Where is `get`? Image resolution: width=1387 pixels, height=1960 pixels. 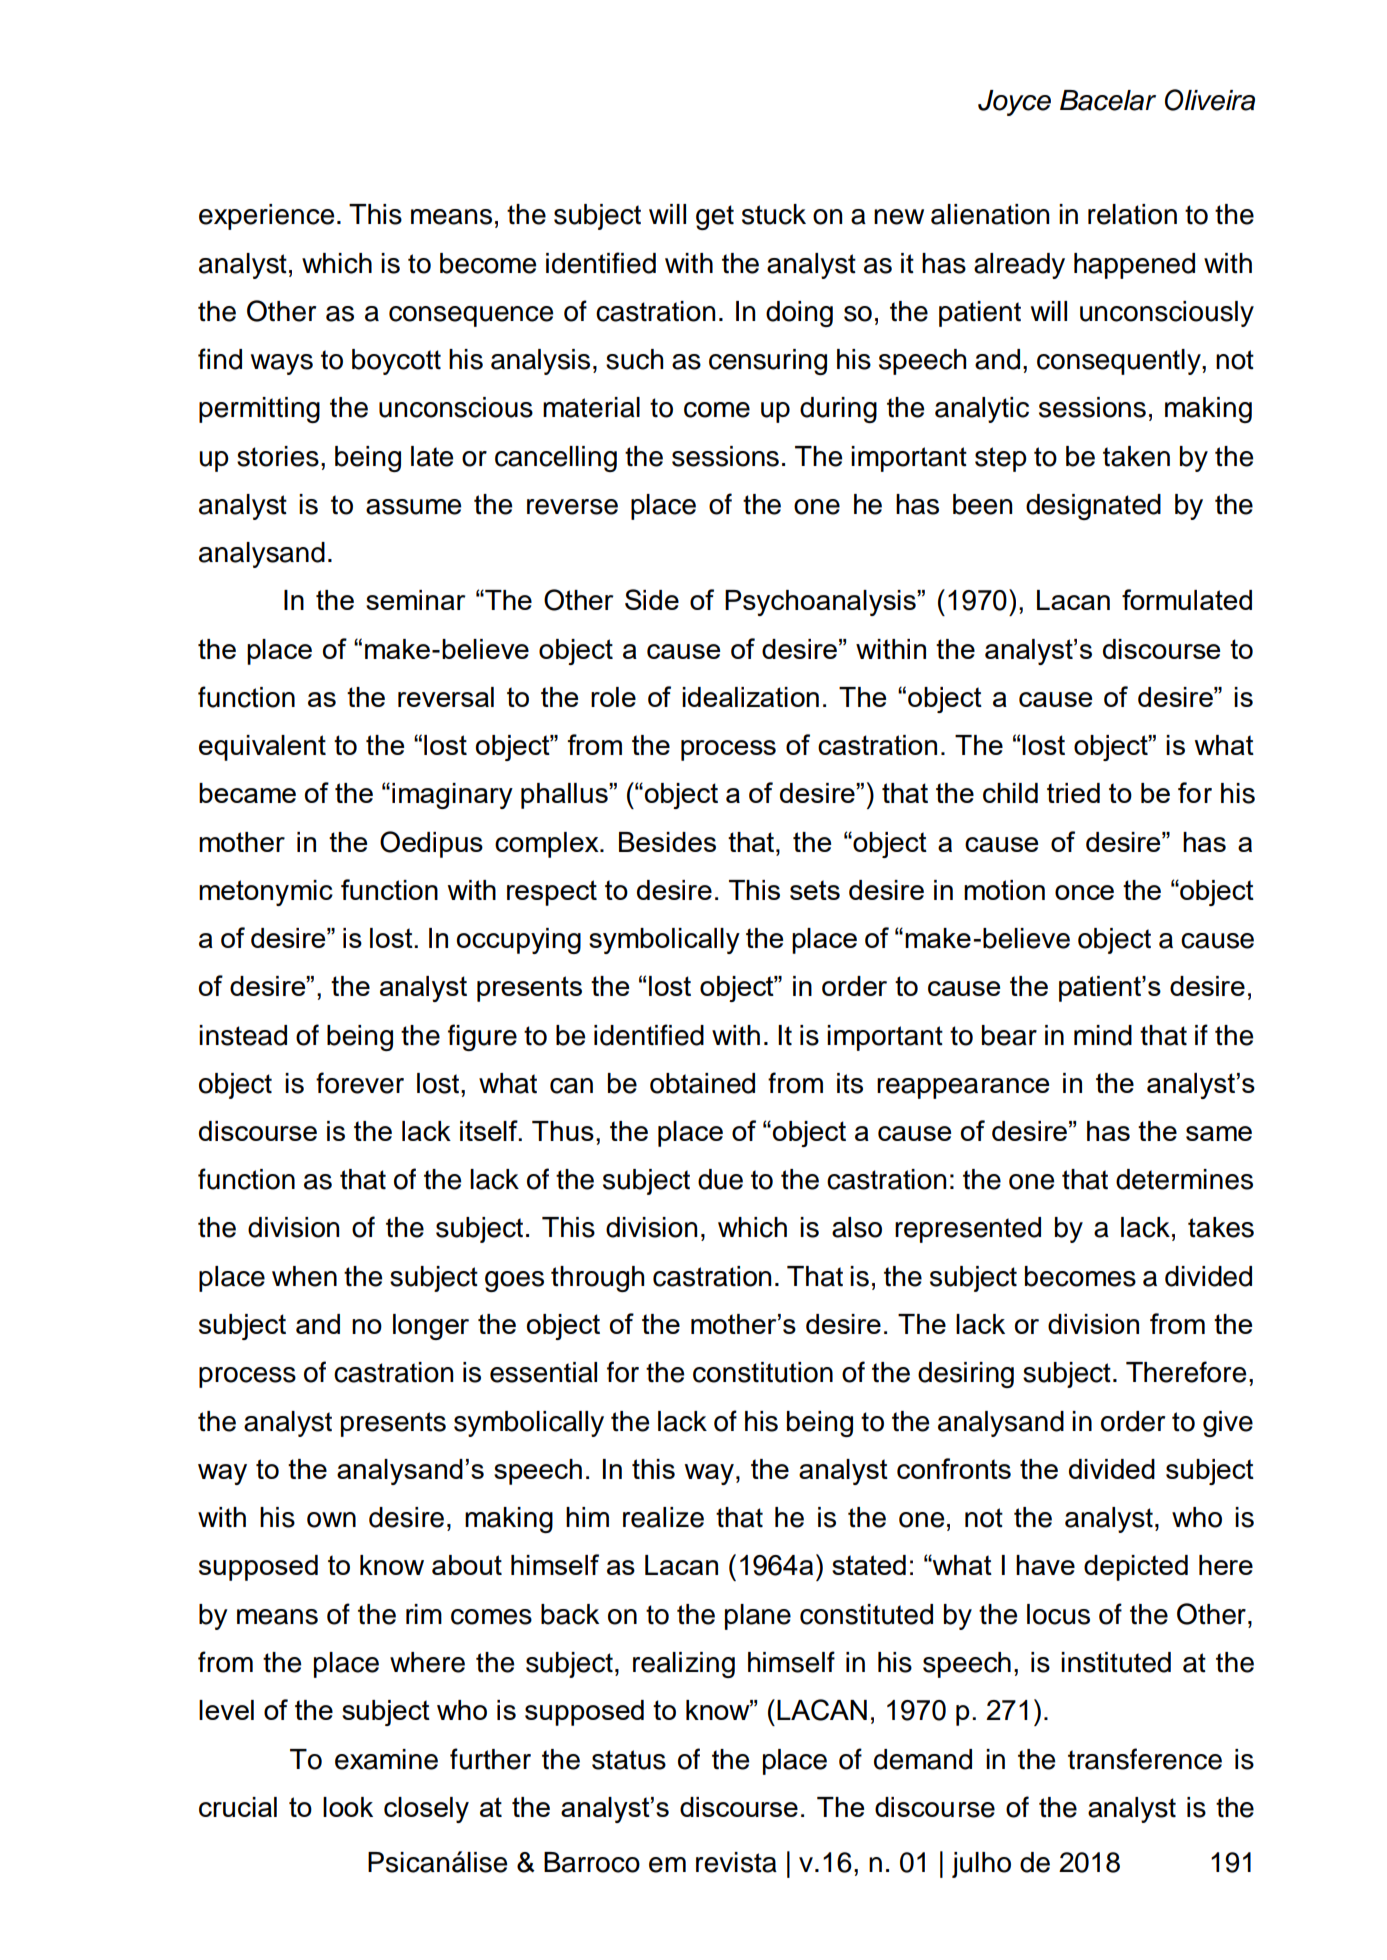 get is located at coordinates (715, 217).
